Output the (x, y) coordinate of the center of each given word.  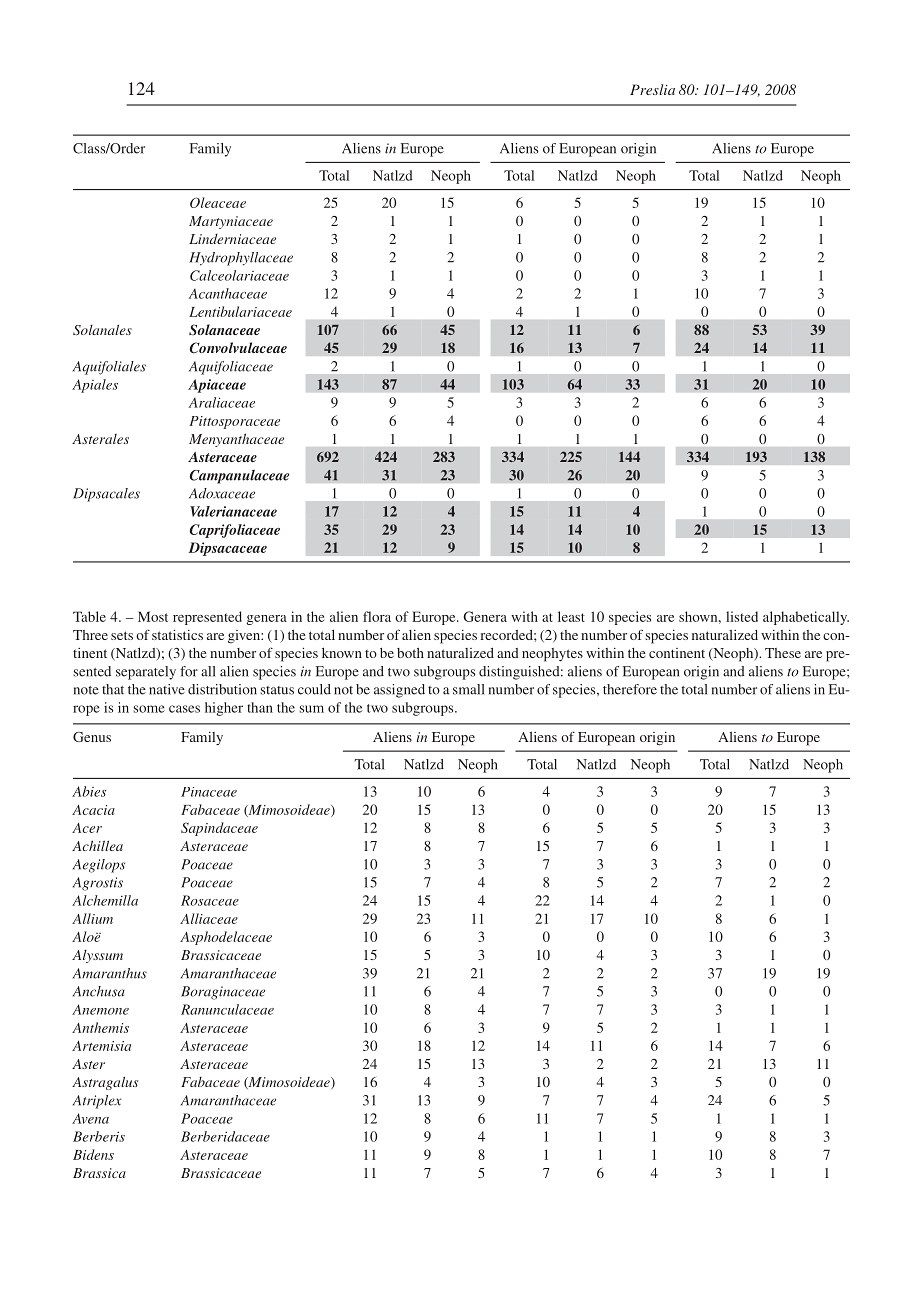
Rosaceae (210, 900)
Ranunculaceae (227, 1009)
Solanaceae (224, 329)
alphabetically (806, 618)
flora (377, 616)
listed (742, 616)
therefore (630, 689)
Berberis (99, 1136)
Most (153, 616)
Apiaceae (217, 386)
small (469, 689)
